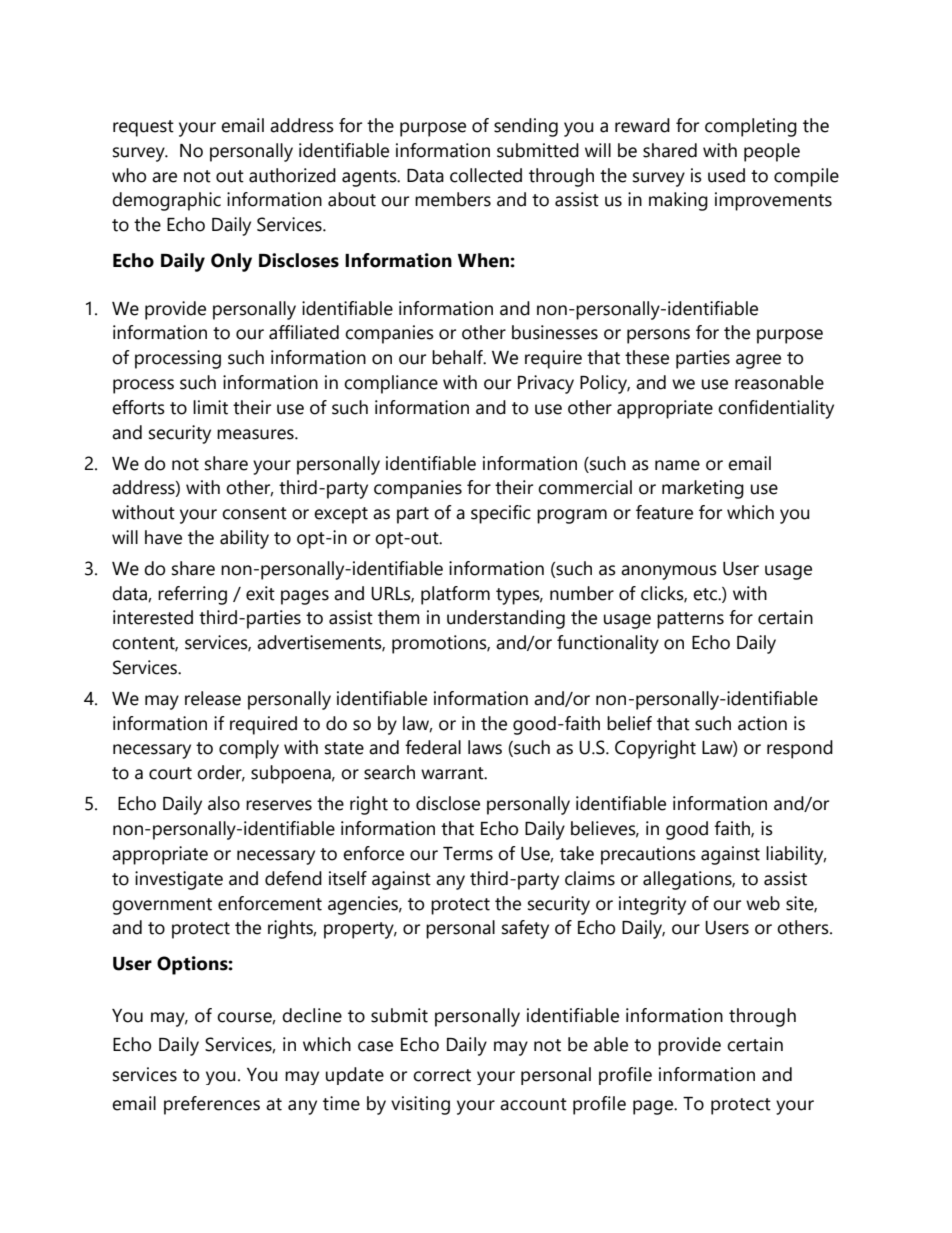 Image resolution: width=952 pixels, height=1233 pixels. I want to click on used, so click(726, 175).
